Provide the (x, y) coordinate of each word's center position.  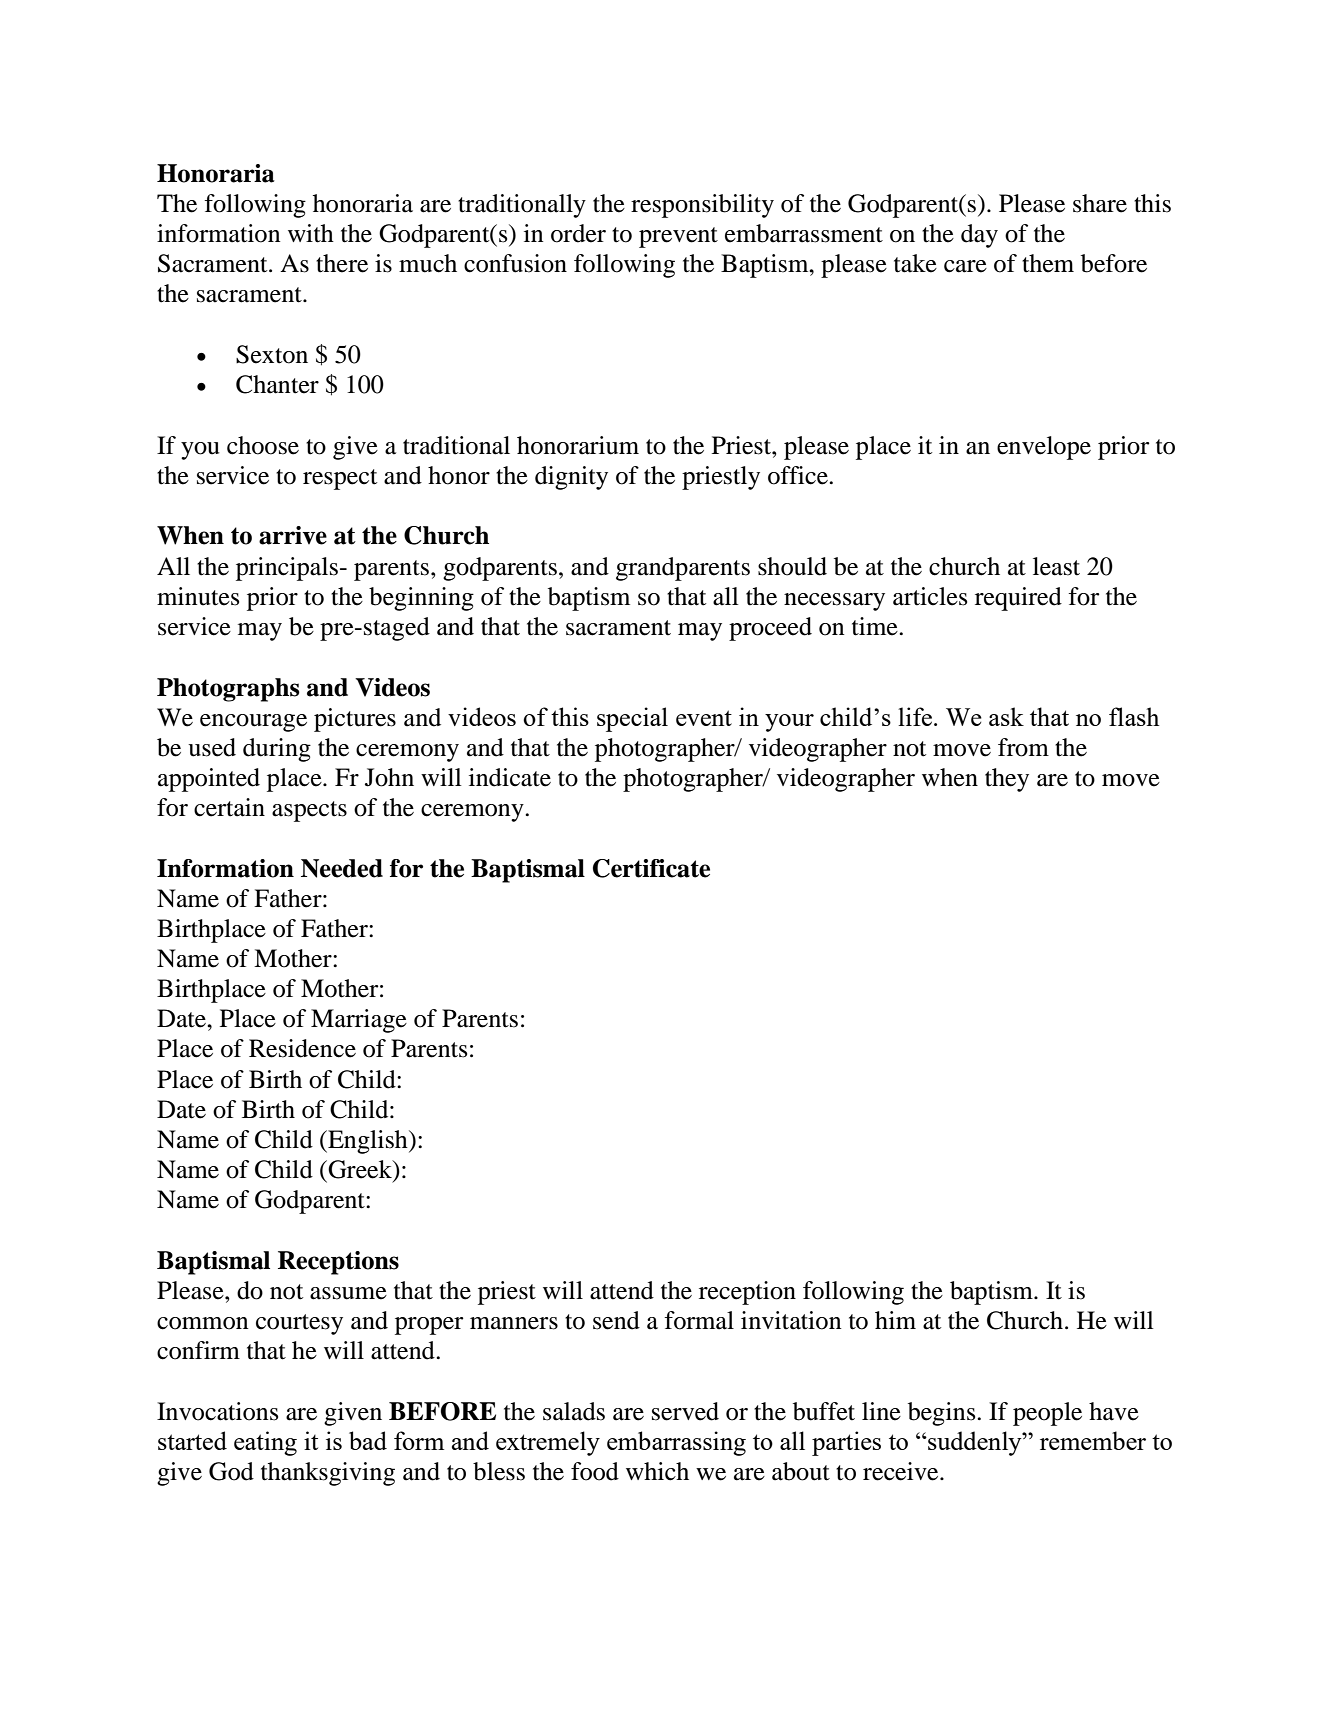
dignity (571, 478)
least (1056, 566)
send (616, 1320)
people (1047, 1414)
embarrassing (676, 1443)
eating (265, 1443)
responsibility (702, 206)
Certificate (651, 868)
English (368, 1142)
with (311, 233)
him (895, 1320)
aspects (309, 811)
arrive (293, 535)
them (1048, 263)
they (1007, 780)
